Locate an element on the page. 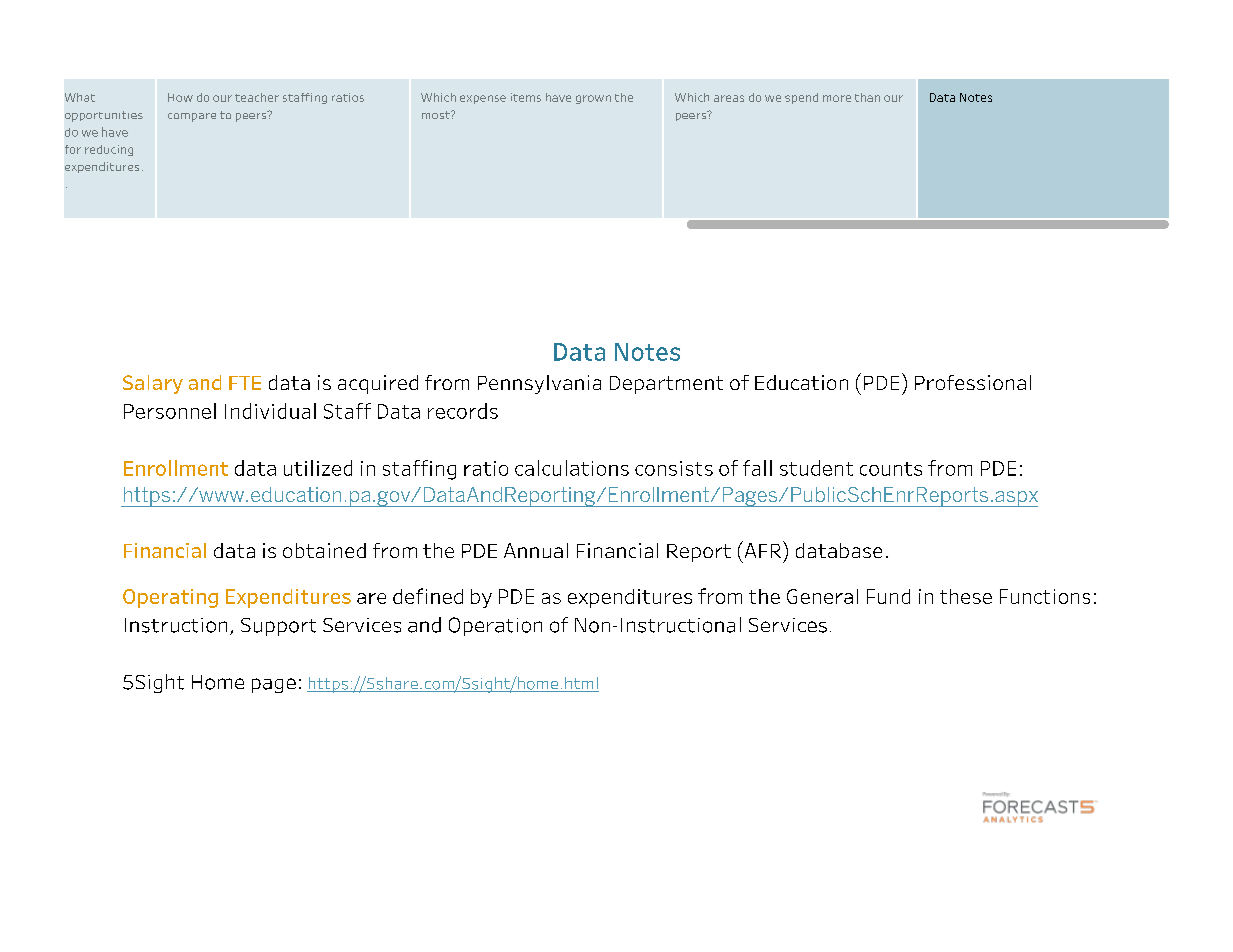  compare is located at coordinates (192, 117).
